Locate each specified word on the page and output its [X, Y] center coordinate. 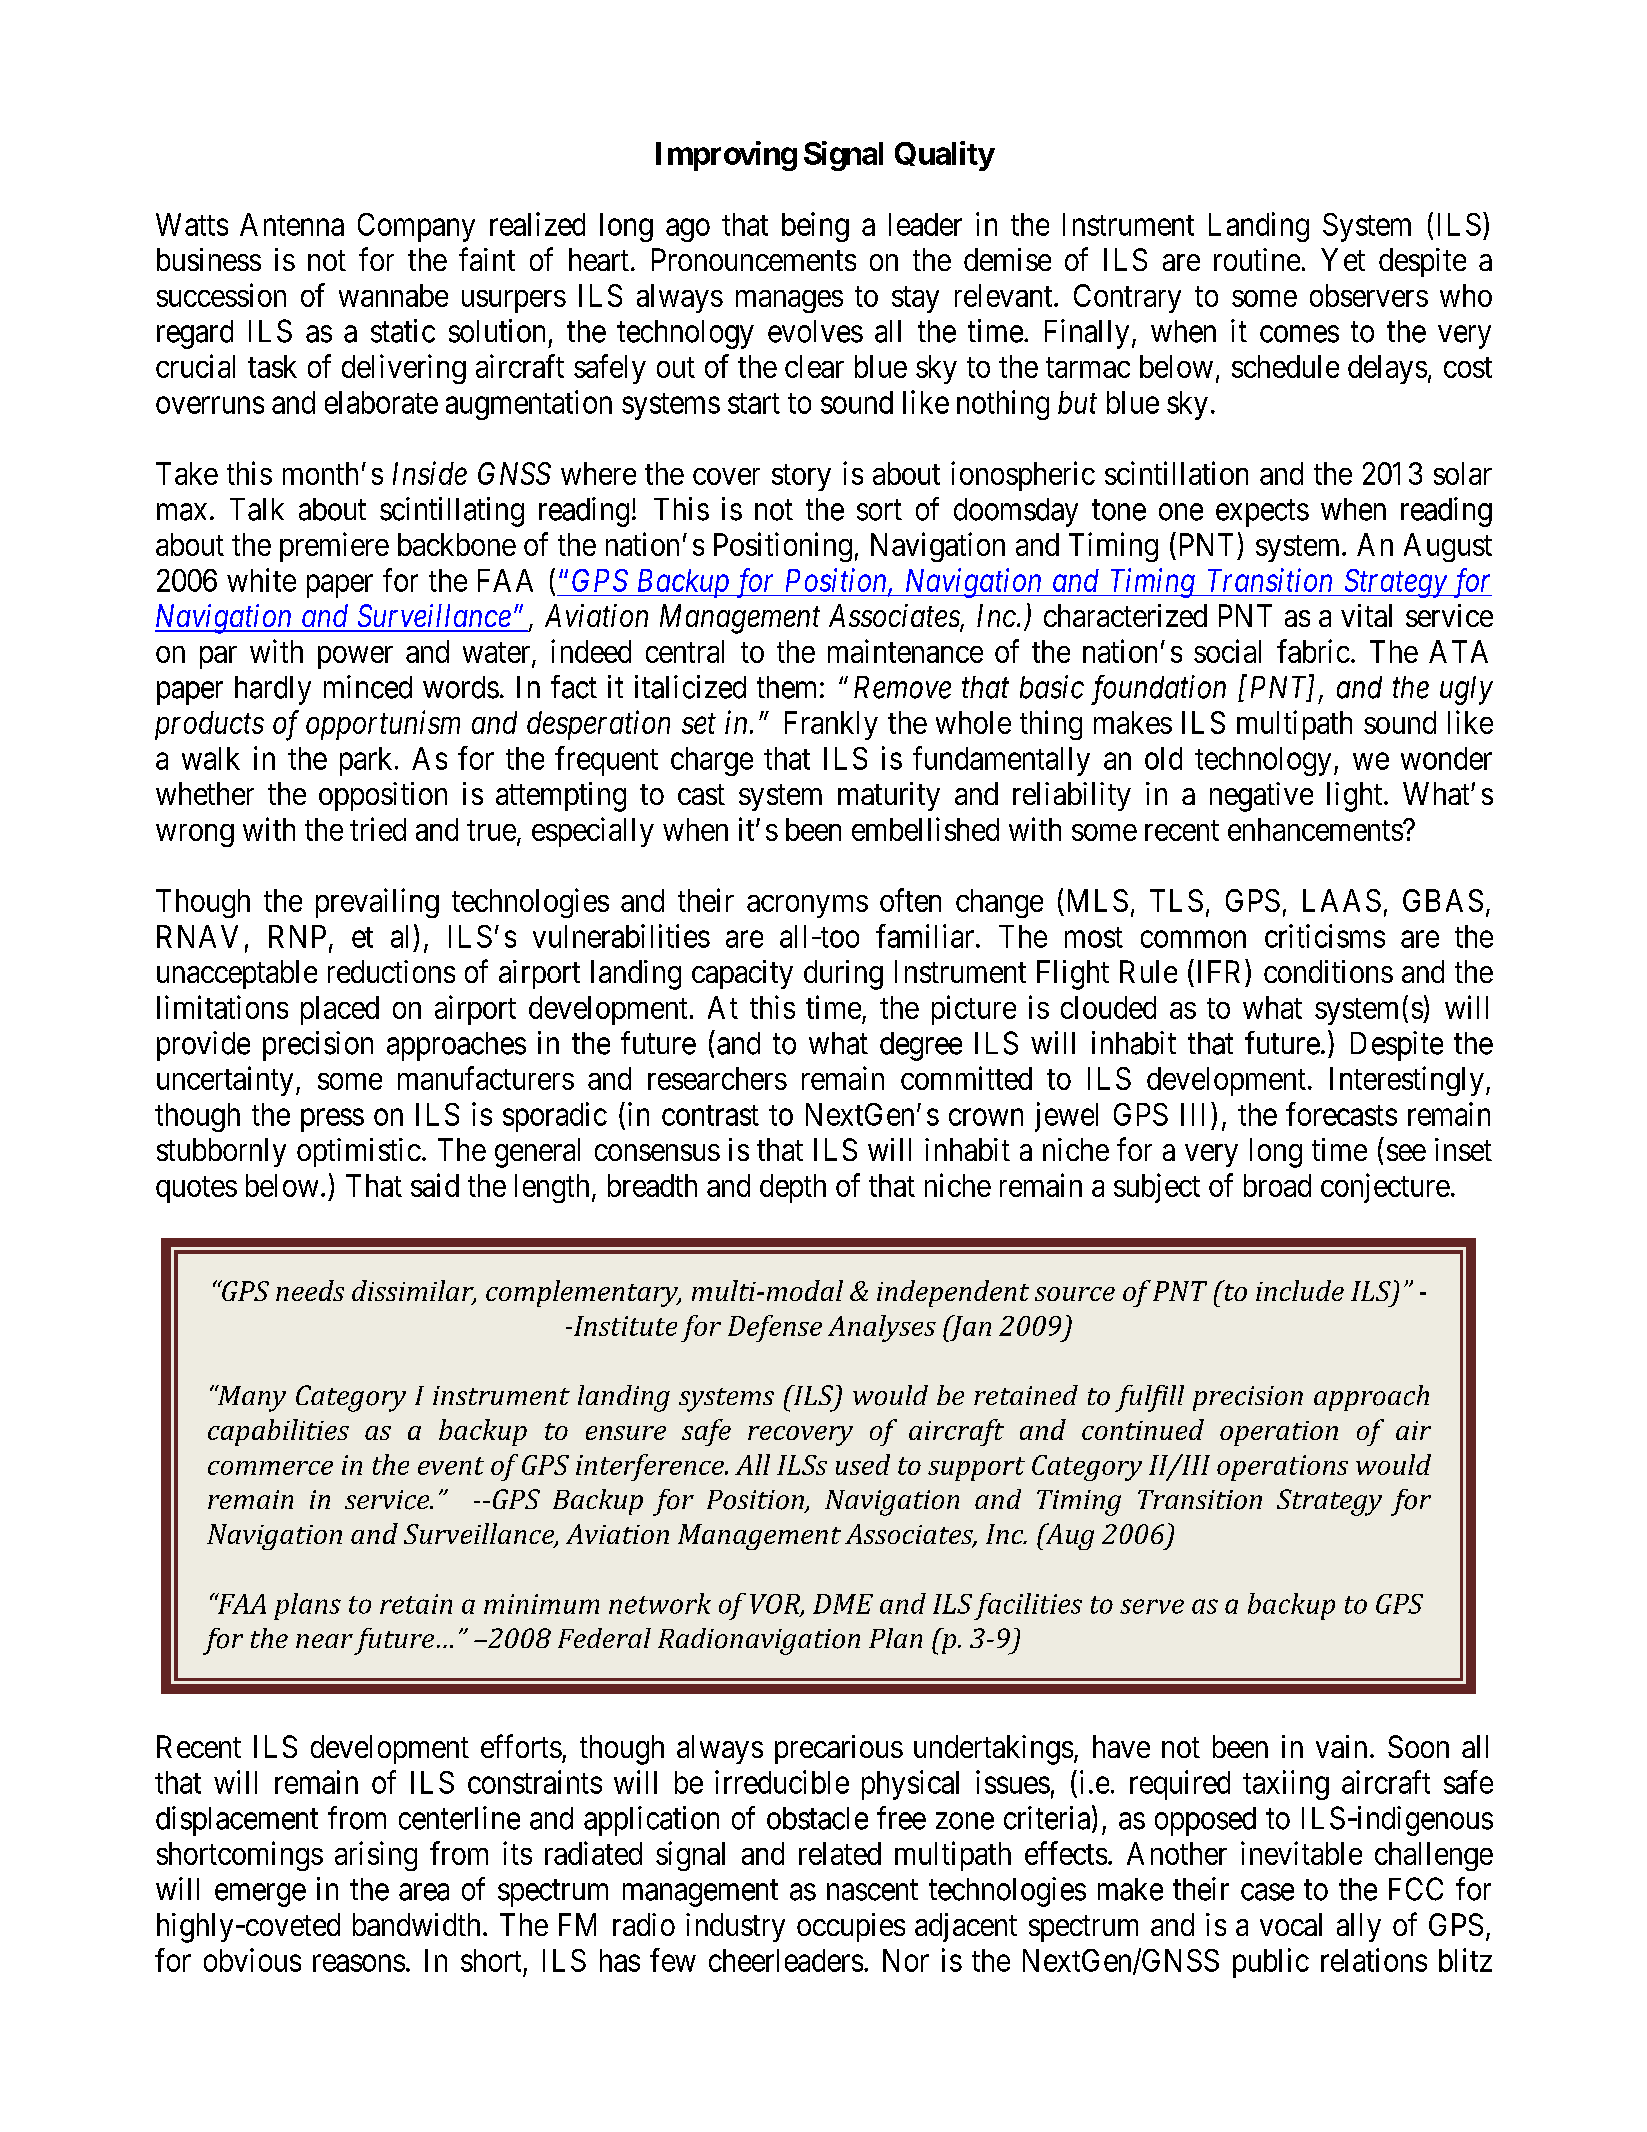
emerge [260, 1895]
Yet [1343, 259]
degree [921, 1046]
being [815, 227]
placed [340, 1010]
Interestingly [1407, 1081]
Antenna [292, 224]
